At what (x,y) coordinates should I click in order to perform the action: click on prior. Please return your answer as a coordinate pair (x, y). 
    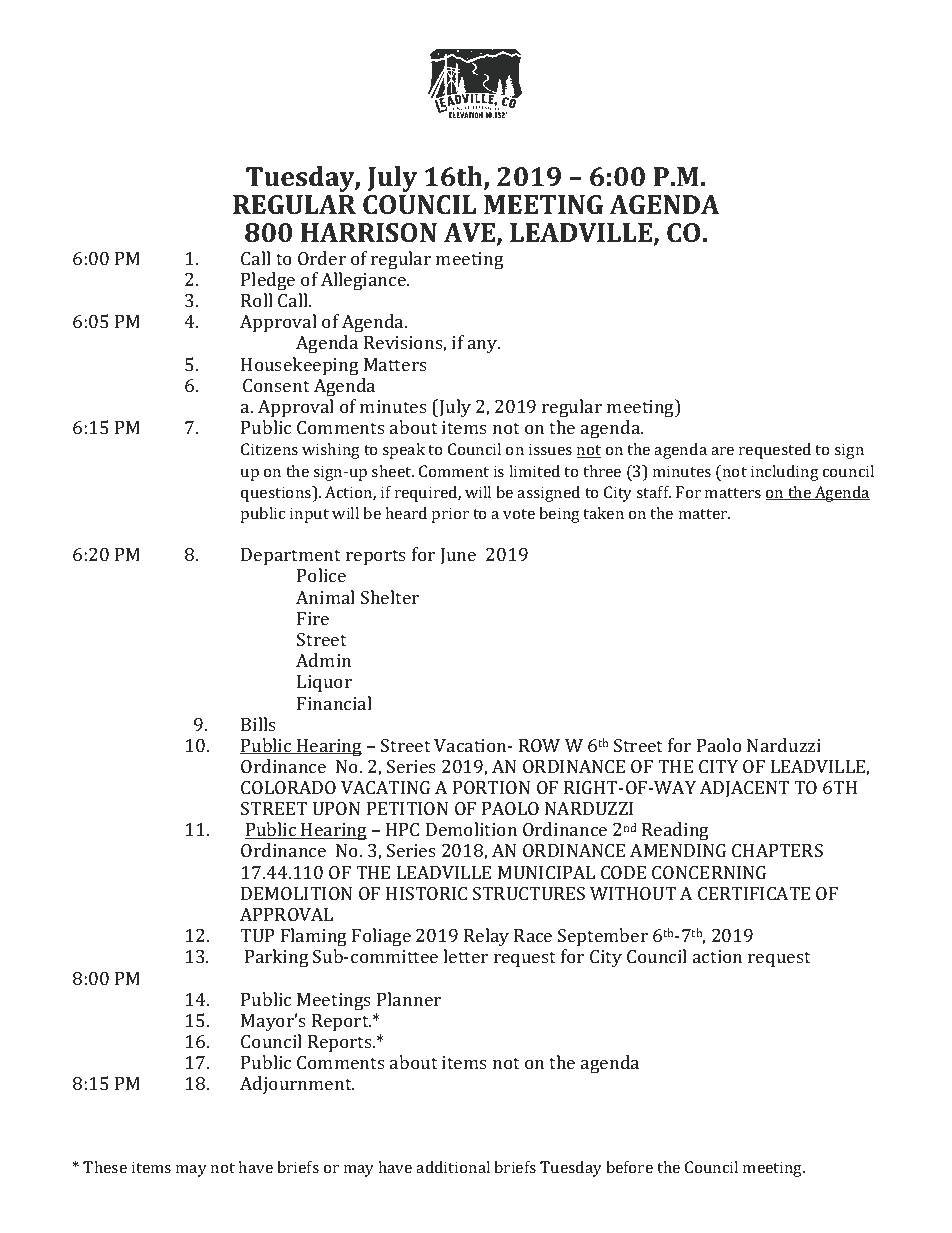
    Looking at the image, I should click on (450, 515).
